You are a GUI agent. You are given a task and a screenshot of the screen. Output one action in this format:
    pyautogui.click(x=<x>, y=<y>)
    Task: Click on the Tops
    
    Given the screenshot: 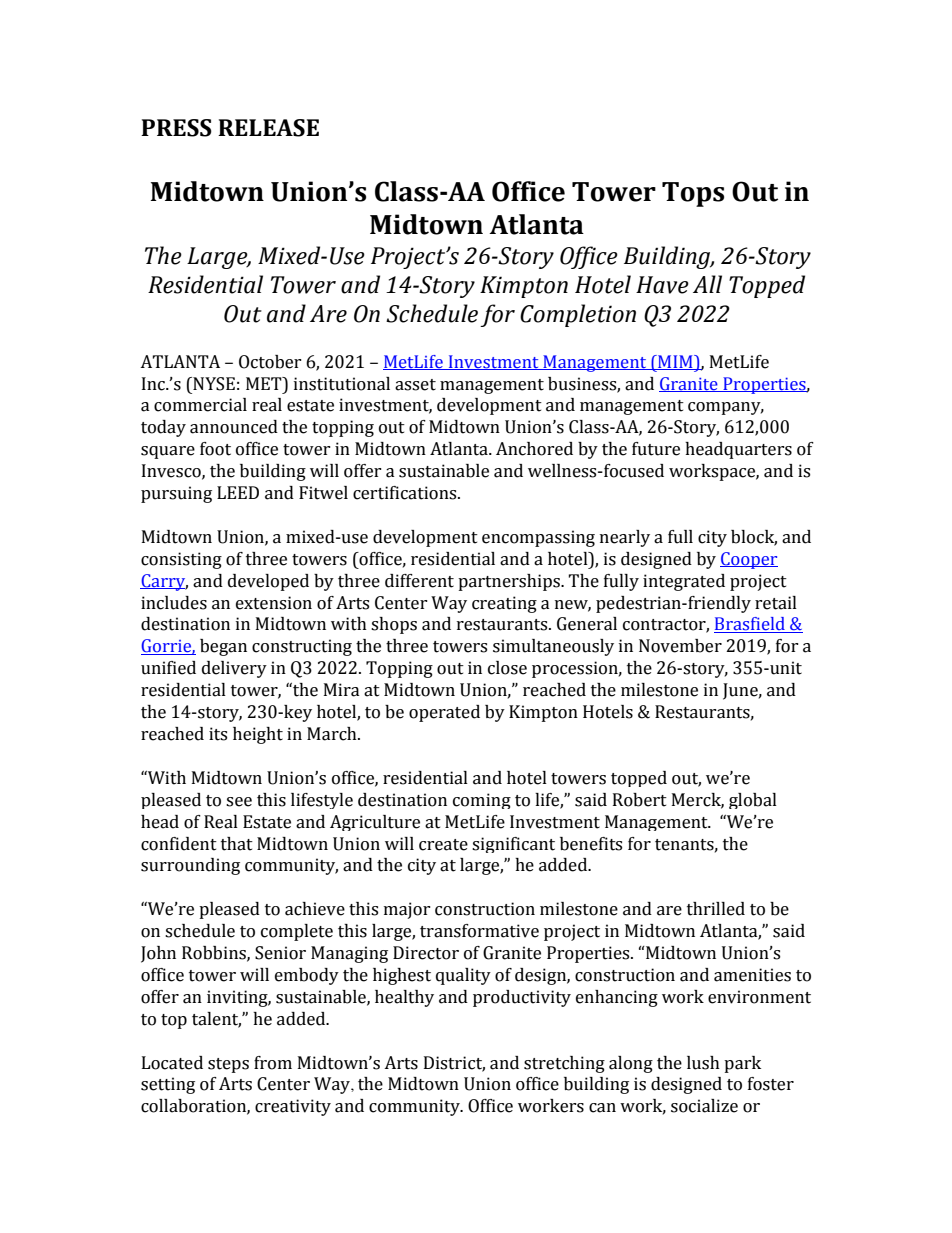 What is the action you would take?
    pyautogui.click(x=693, y=194)
